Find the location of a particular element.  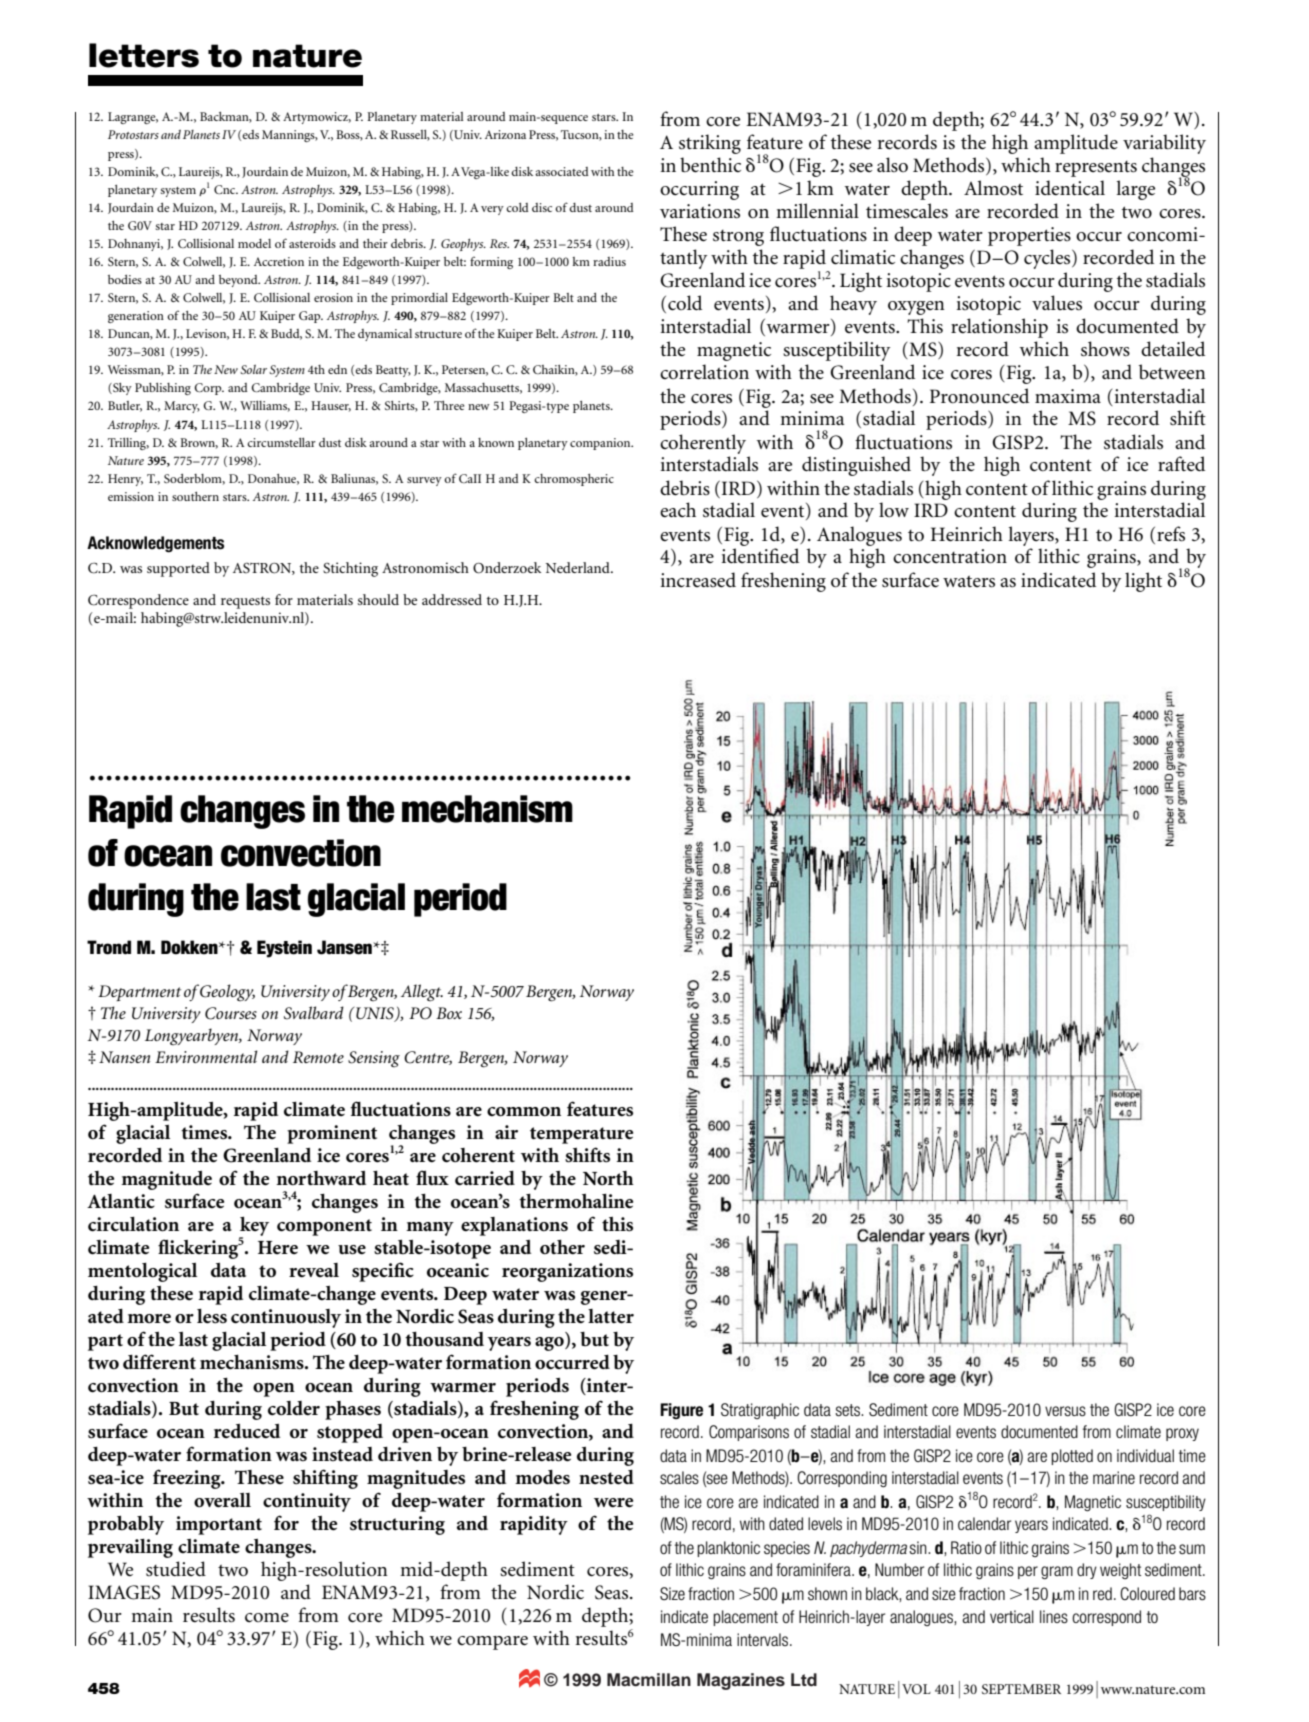

southern is located at coordinates (195, 496).
